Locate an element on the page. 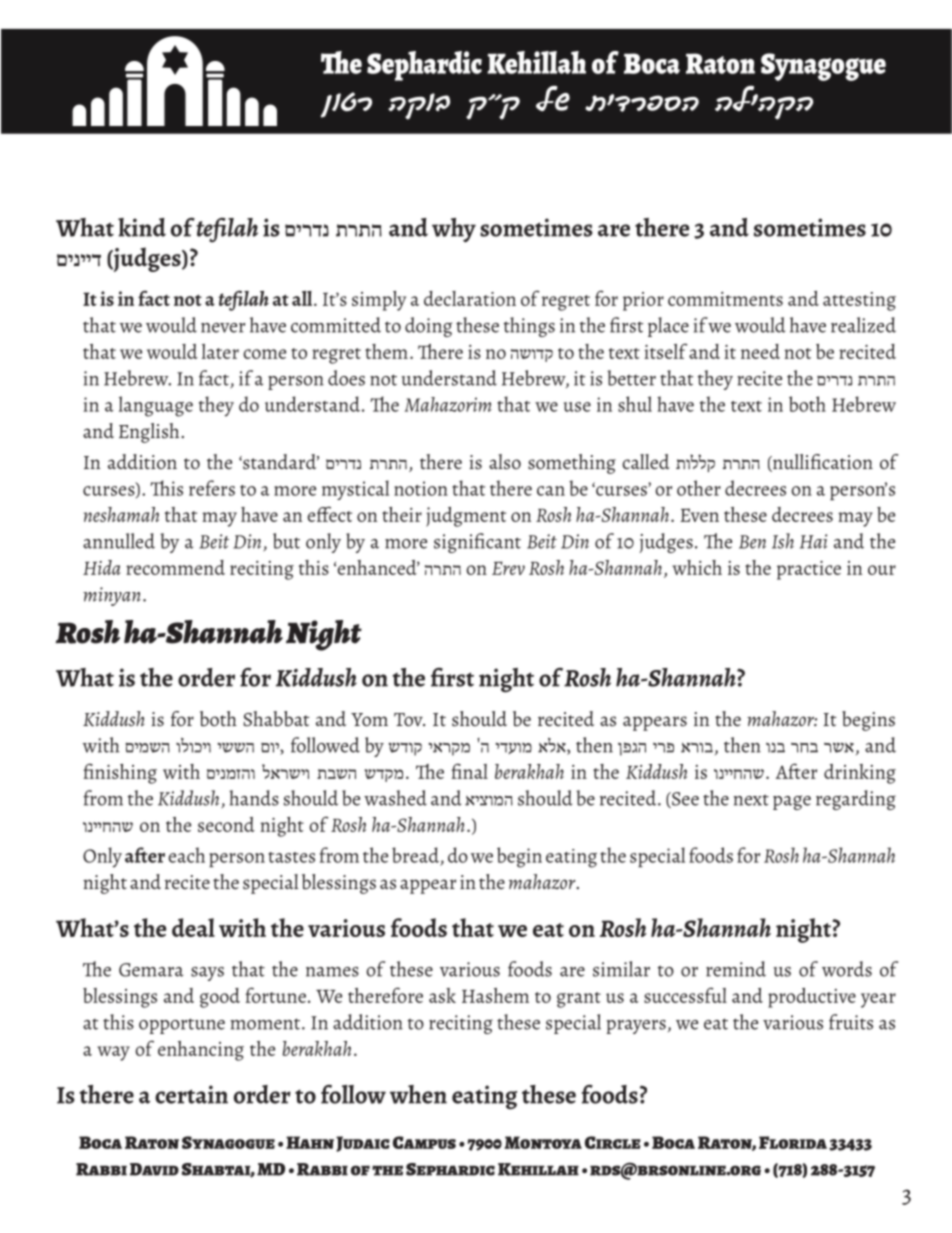 The height and width of the image is (1233, 952). remind is located at coordinates (736, 969).
